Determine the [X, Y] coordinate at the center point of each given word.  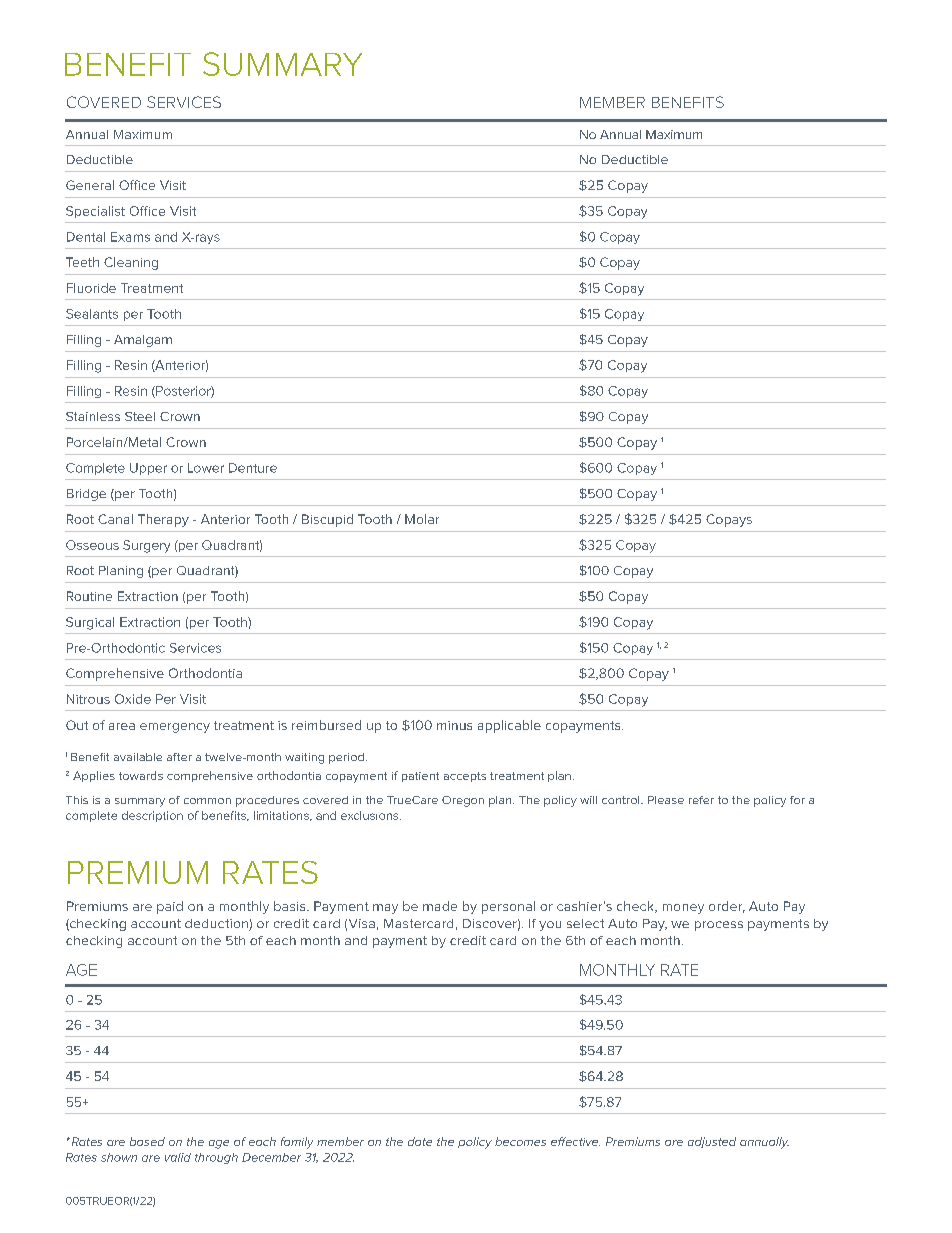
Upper [148, 469]
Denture [253, 468]
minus [454, 725]
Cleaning [131, 263]
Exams [130, 237]
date [420, 1141]
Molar [422, 519]
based [147, 1141]
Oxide [133, 699]
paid [170, 907]
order [727, 907]
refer [701, 800]
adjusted [712, 1142]
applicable [509, 726]
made [440, 906]
